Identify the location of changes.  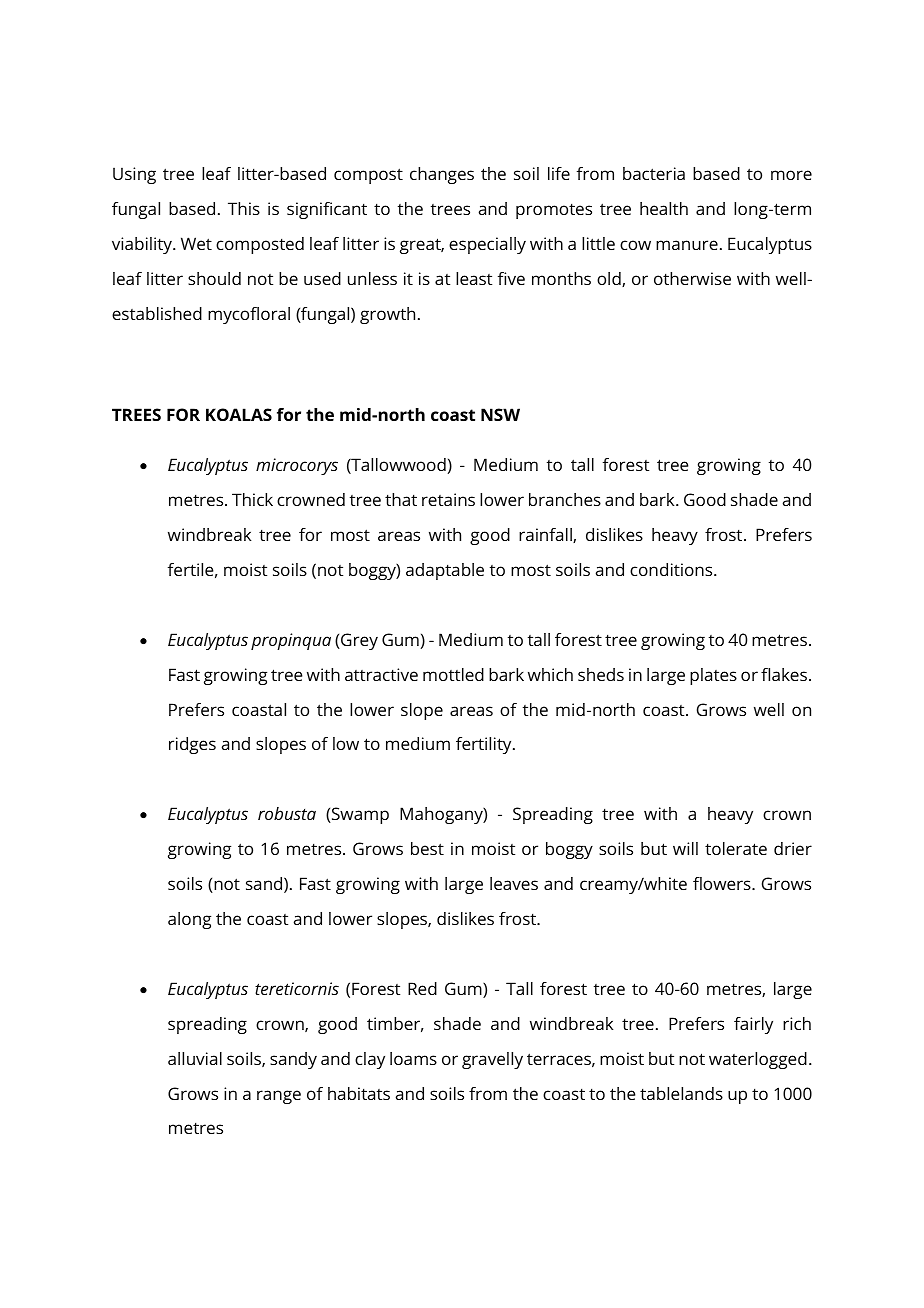
(442, 175).
